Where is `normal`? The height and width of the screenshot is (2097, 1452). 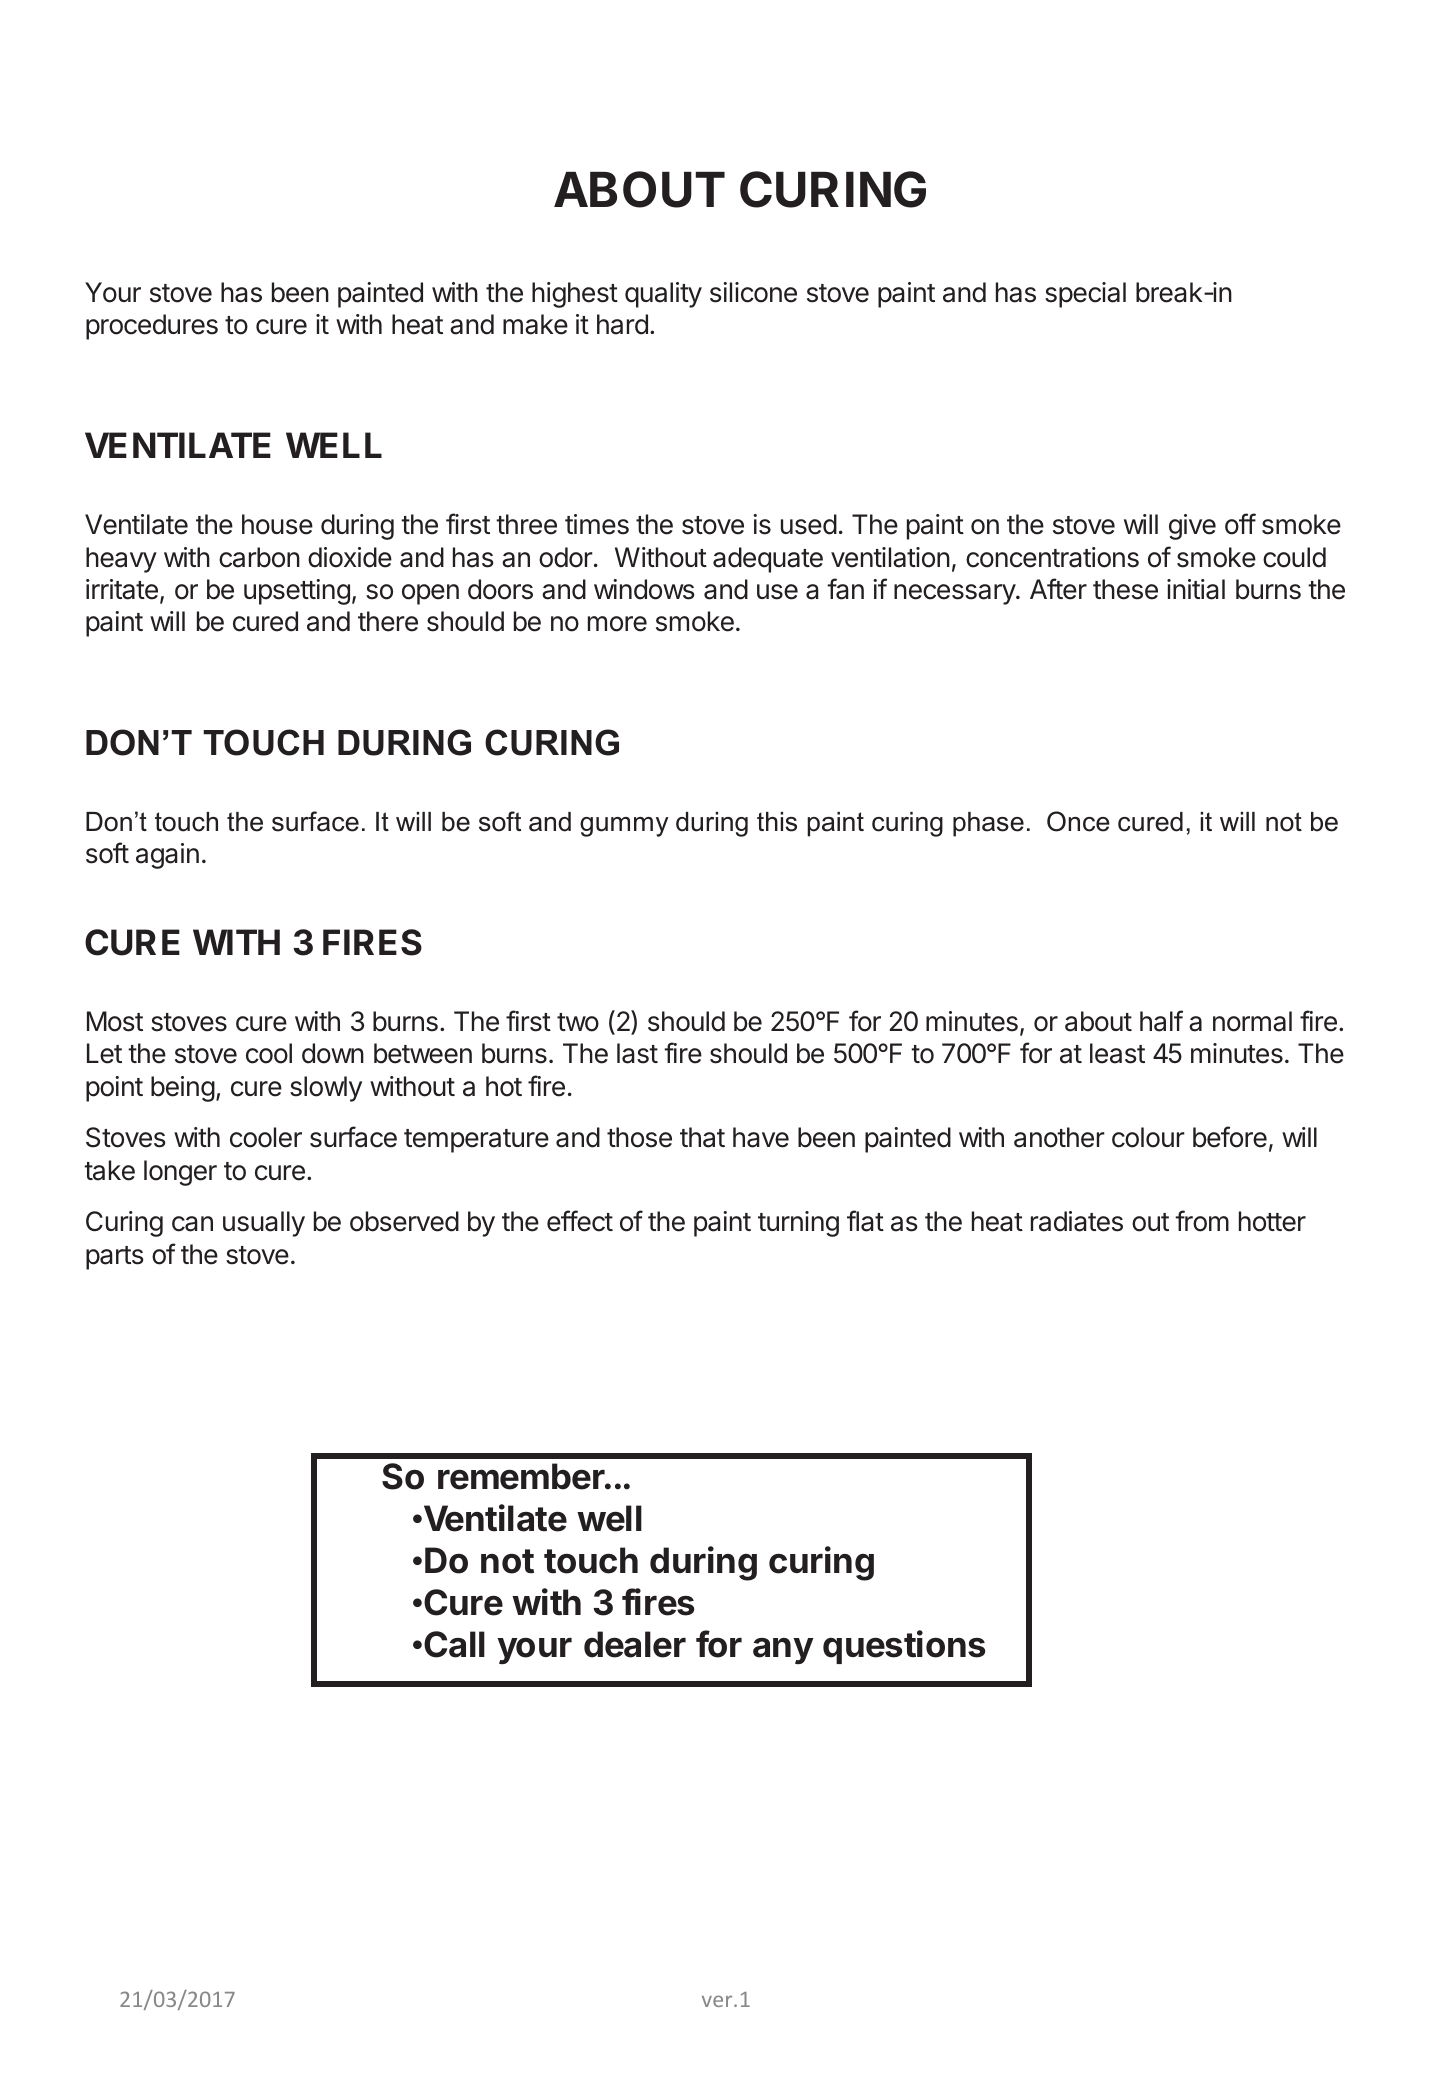
normal is located at coordinates (1252, 1021).
